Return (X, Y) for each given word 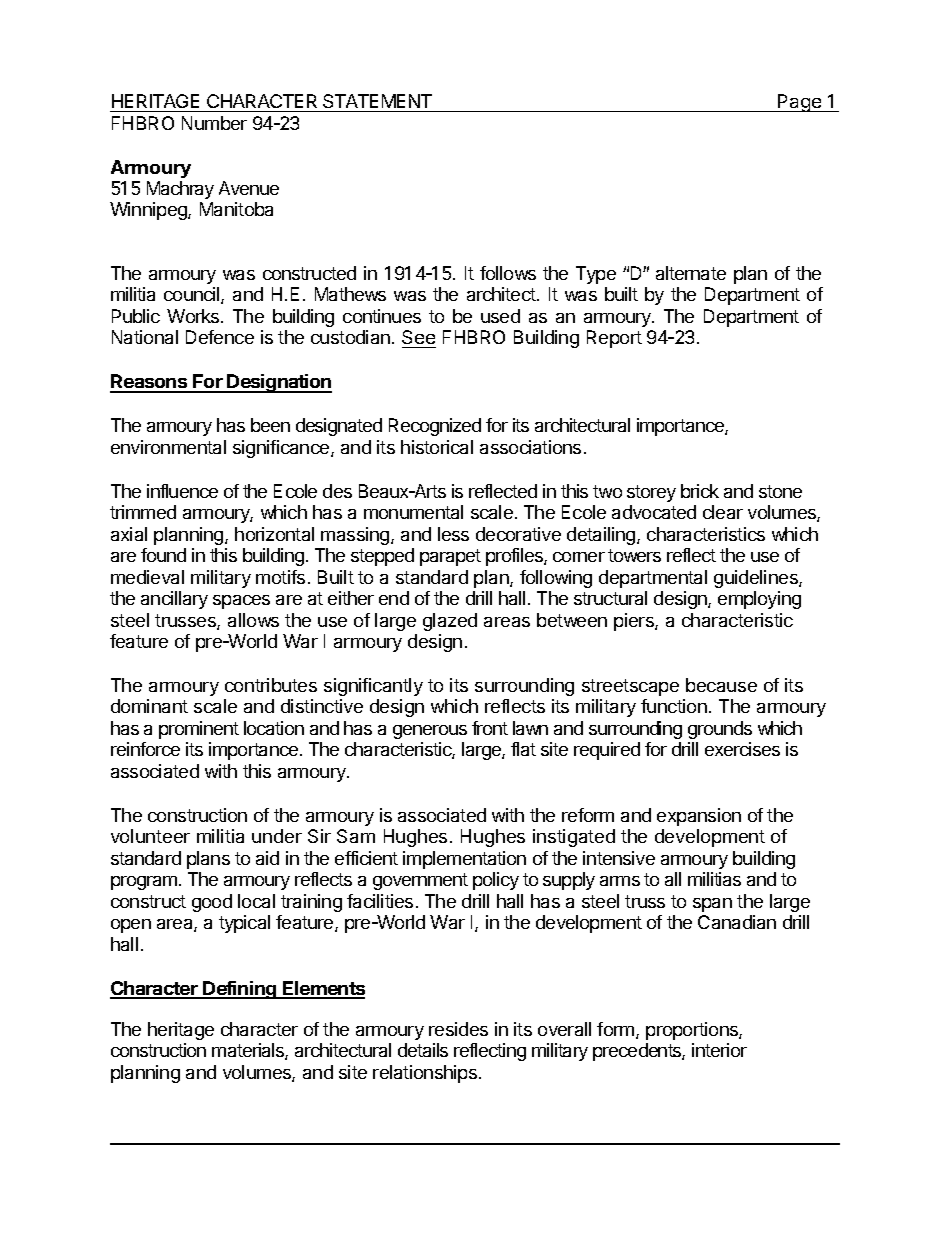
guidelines (757, 579)
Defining (240, 990)
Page (800, 103)
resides (458, 1029)
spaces (241, 602)
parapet (450, 557)
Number (214, 123)
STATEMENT (377, 101)
